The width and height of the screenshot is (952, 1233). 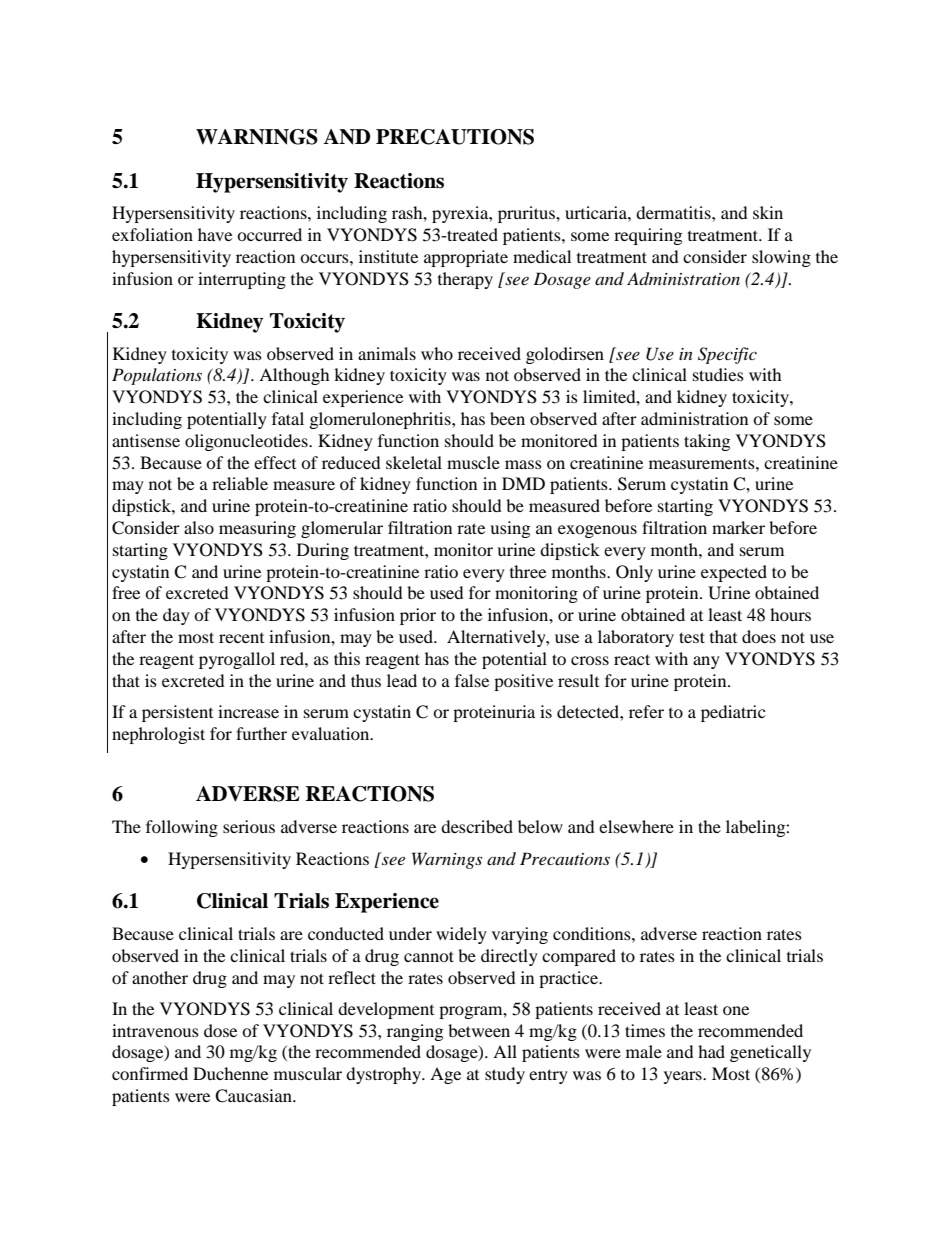 What do you see at coordinates (182, 828) in the screenshot?
I see `following` at bounding box center [182, 828].
